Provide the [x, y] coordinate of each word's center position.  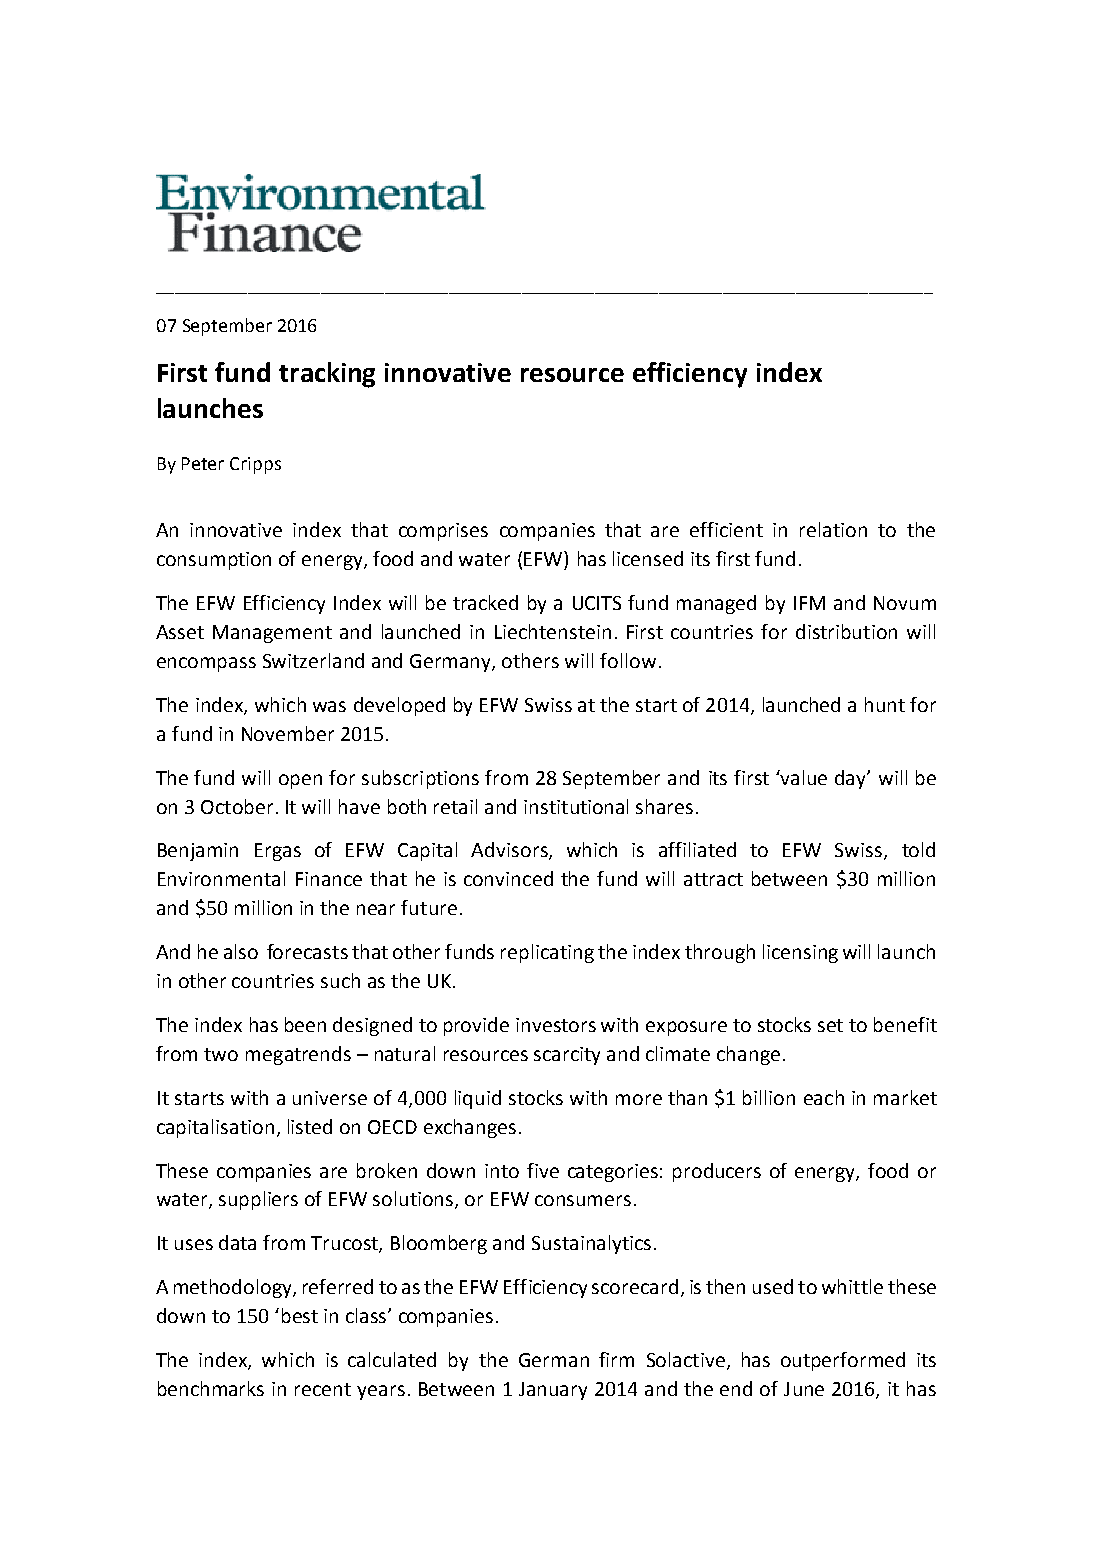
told [918, 849]
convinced [508, 878]
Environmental [221, 878]
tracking [327, 375]
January [553, 1391]
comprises [443, 532]
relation [833, 529]
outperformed [843, 1361]
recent [323, 1389]
